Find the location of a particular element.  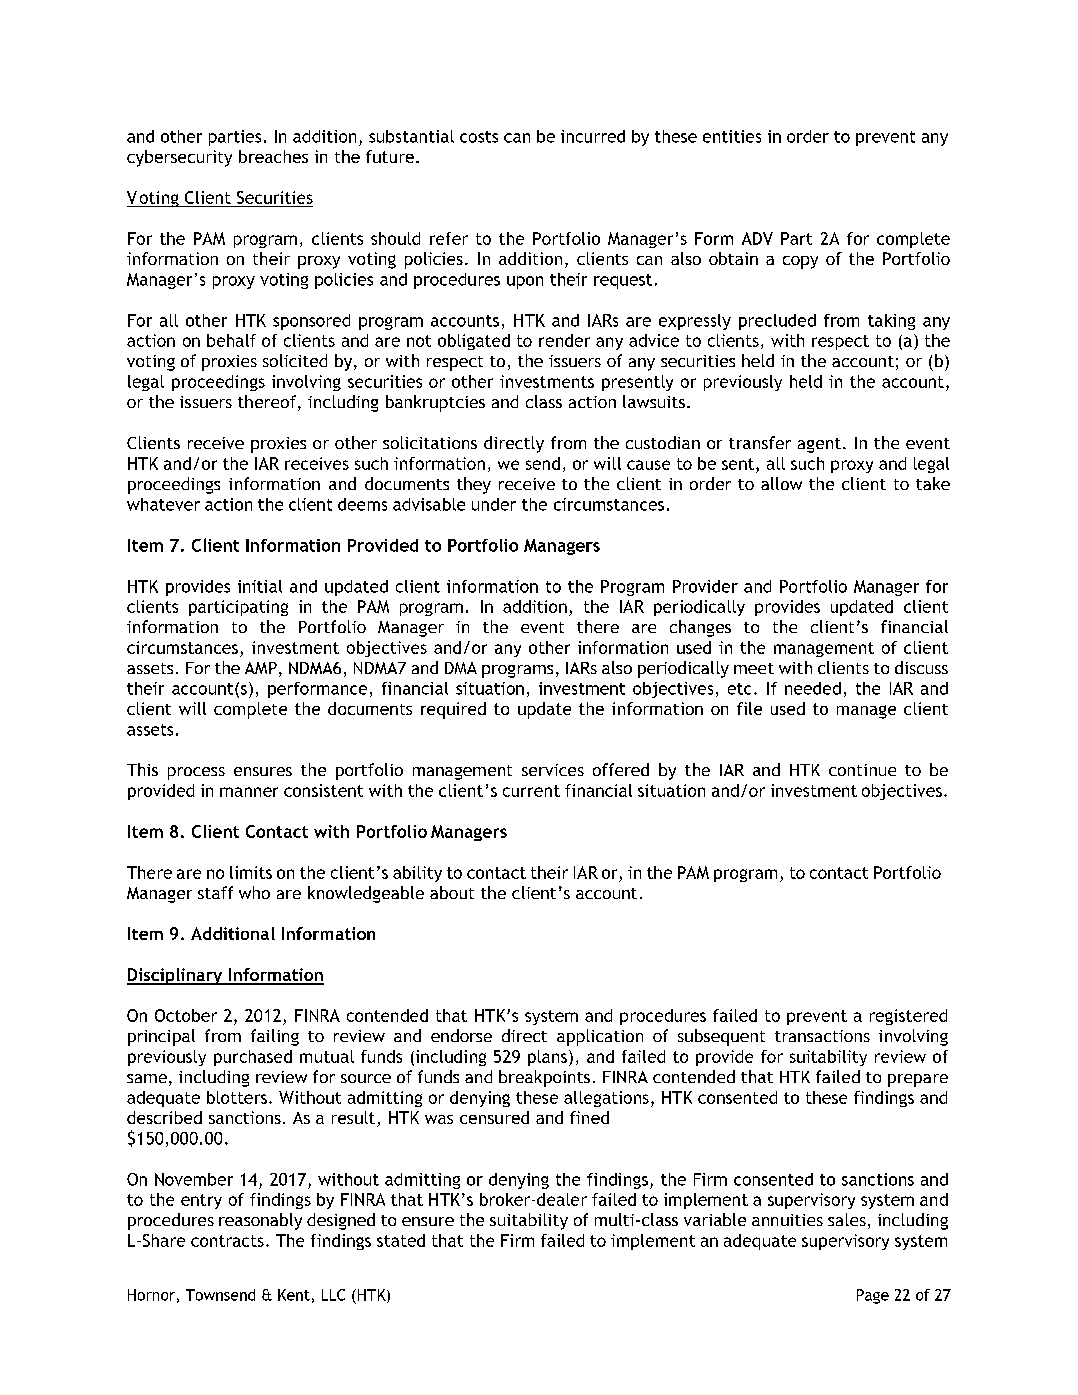

agent is located at coordinates (819, 445).
